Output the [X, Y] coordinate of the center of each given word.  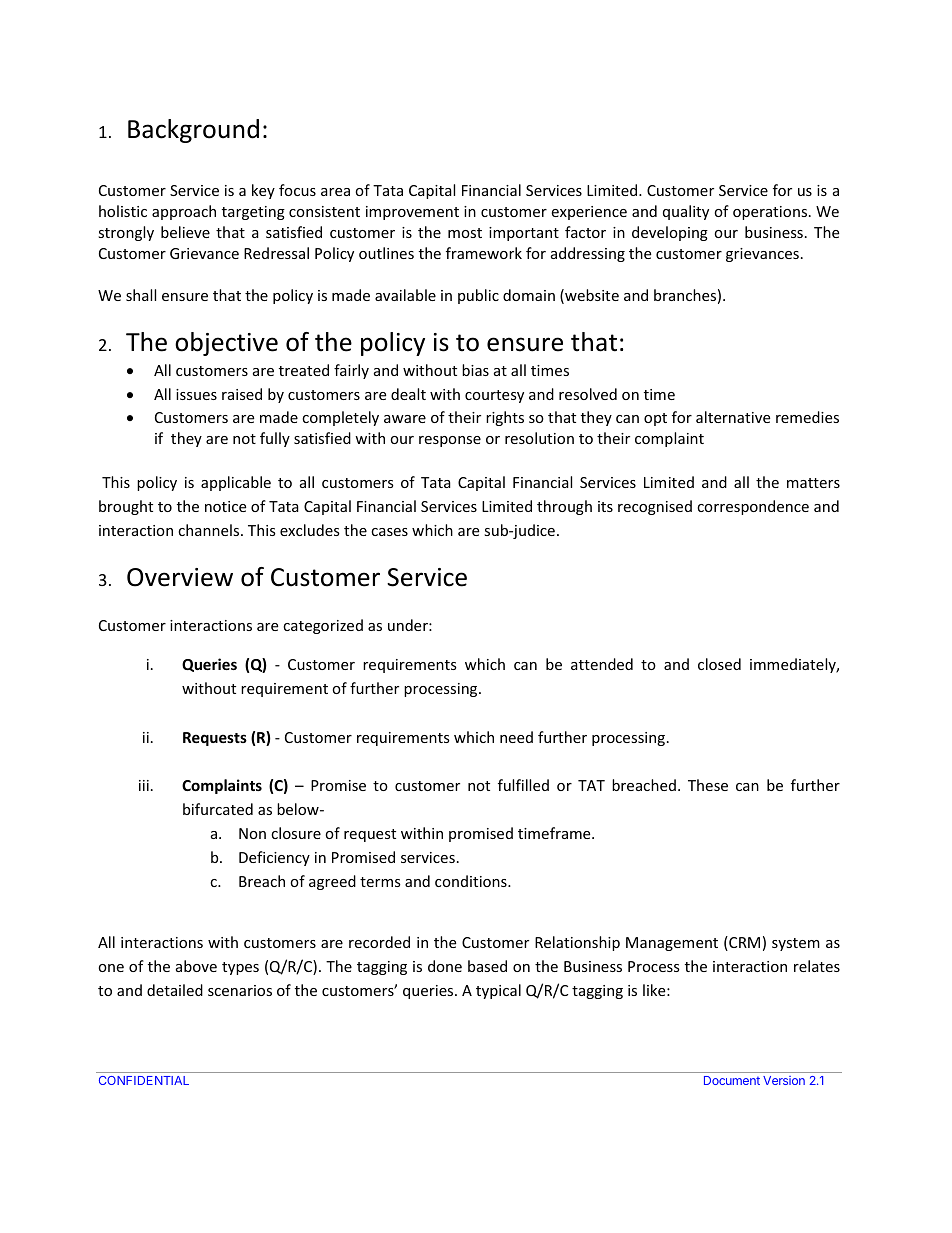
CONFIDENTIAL [144, 1080]
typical [498, 991]
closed [719, 664]
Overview [180, 577]
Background [193, 131]
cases [389, 532]
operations [771, 213]
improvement [412, 213]
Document [732, 1080]
